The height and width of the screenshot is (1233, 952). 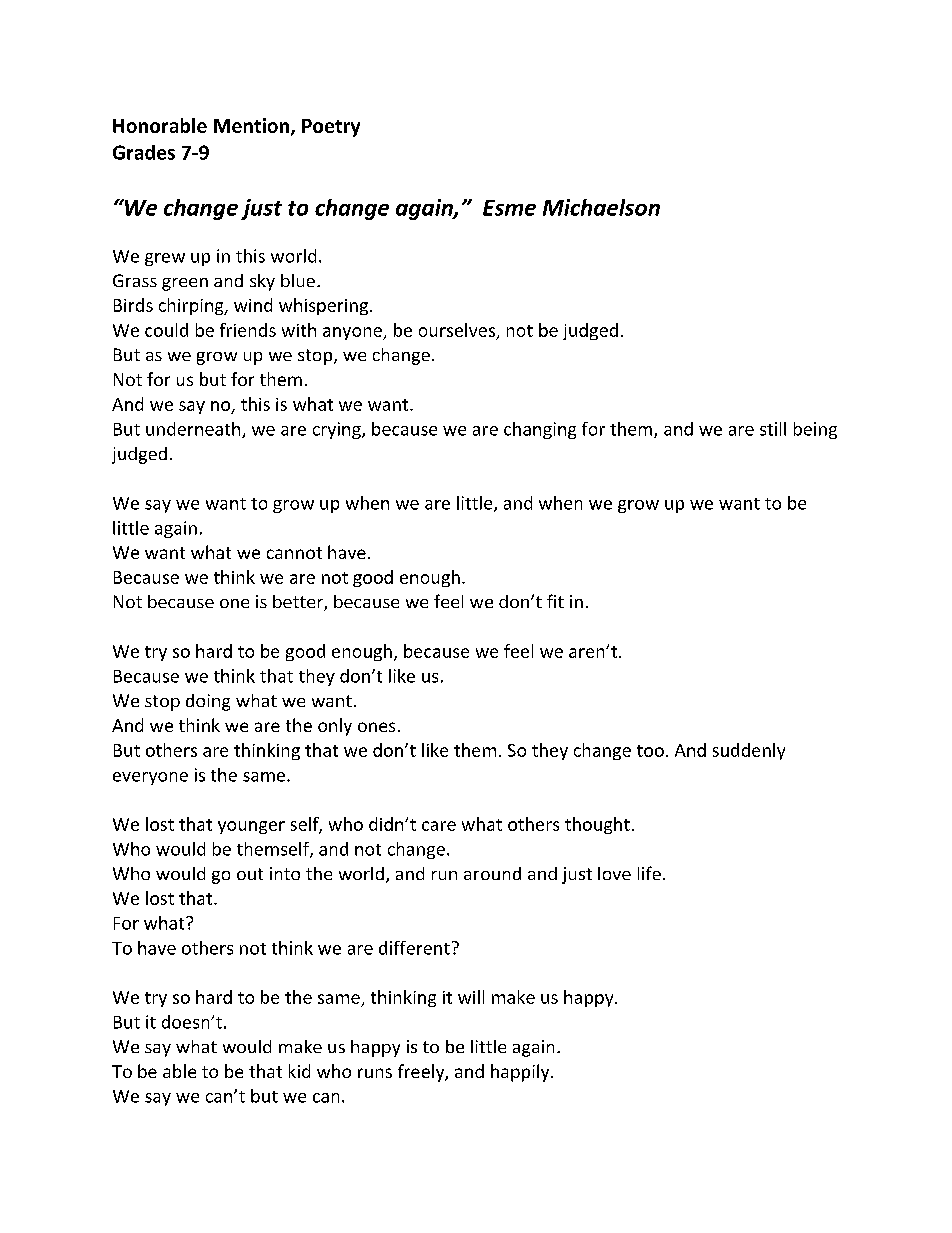 I want to click on happily, so click(x=521, y=1073).
